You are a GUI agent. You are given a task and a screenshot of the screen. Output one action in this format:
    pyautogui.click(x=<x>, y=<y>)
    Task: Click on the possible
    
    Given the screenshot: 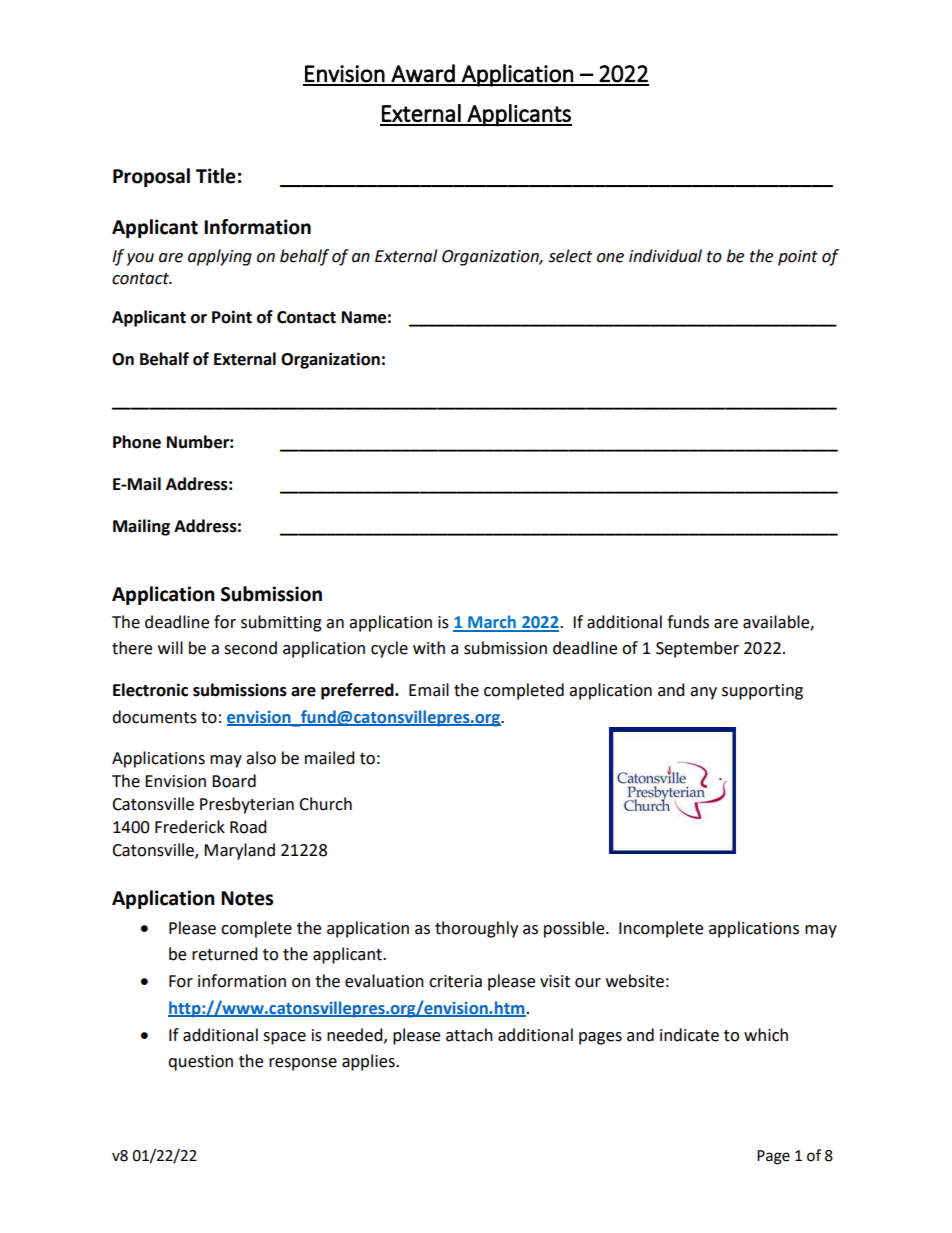 What is the action you would take?
    pyautogui.click(x=575, y=929)
